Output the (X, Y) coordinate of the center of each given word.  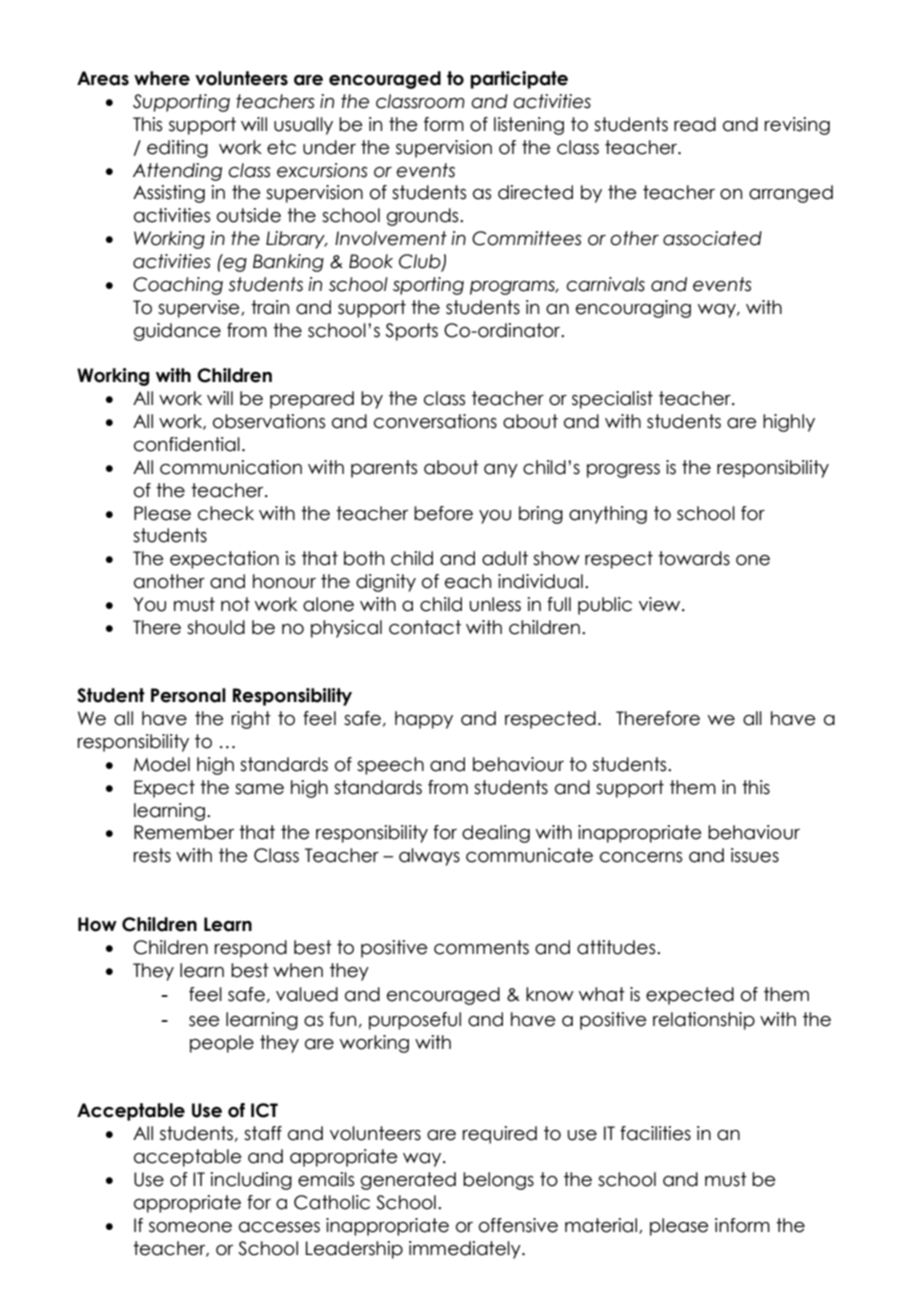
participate (519, 80)
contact (425, 627)
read (695, 124)
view (661, 604)
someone (190, 1227)
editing (177, 149)
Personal (188, 695)
